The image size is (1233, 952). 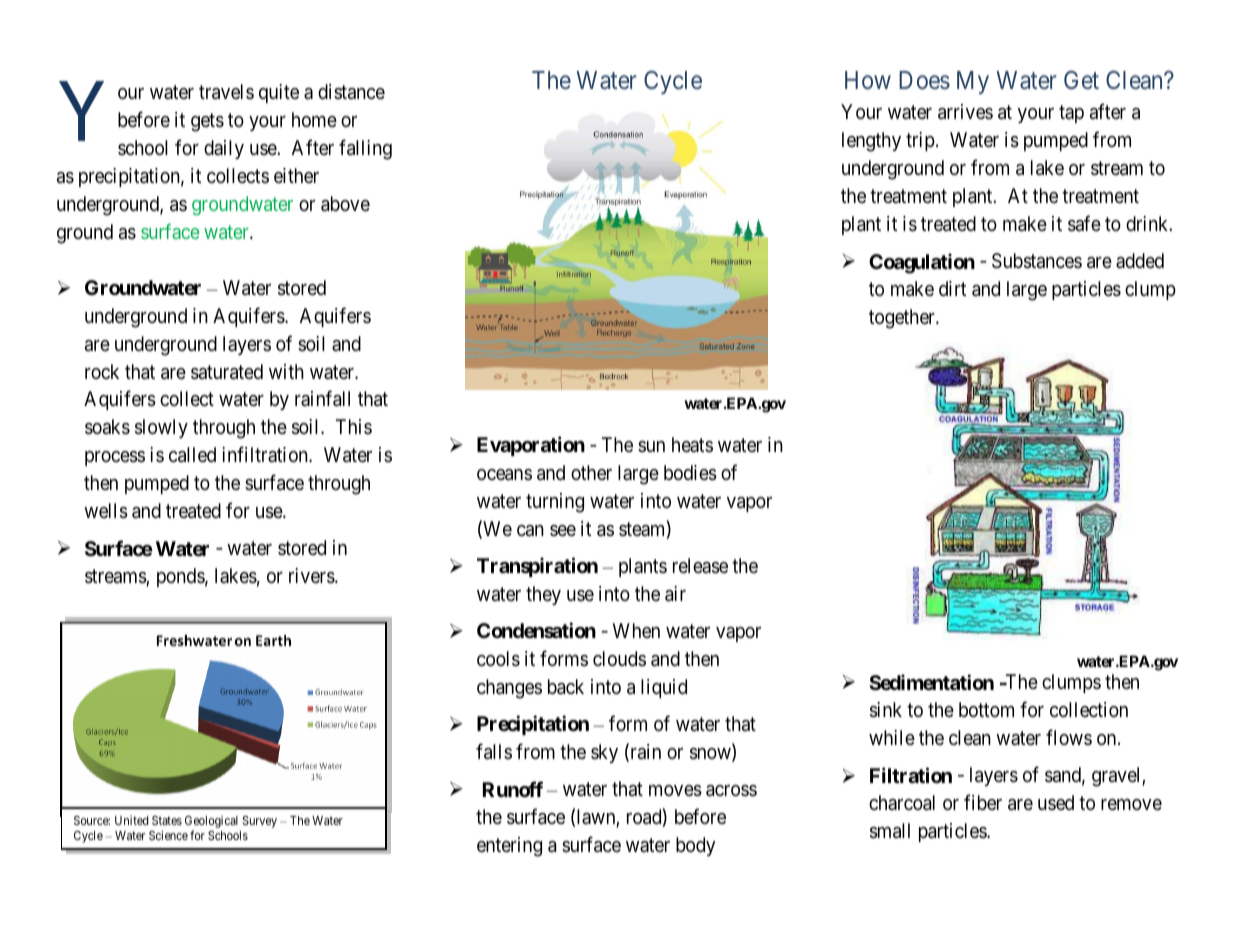 I want to click on arrives, so click(x=965, y=112).
